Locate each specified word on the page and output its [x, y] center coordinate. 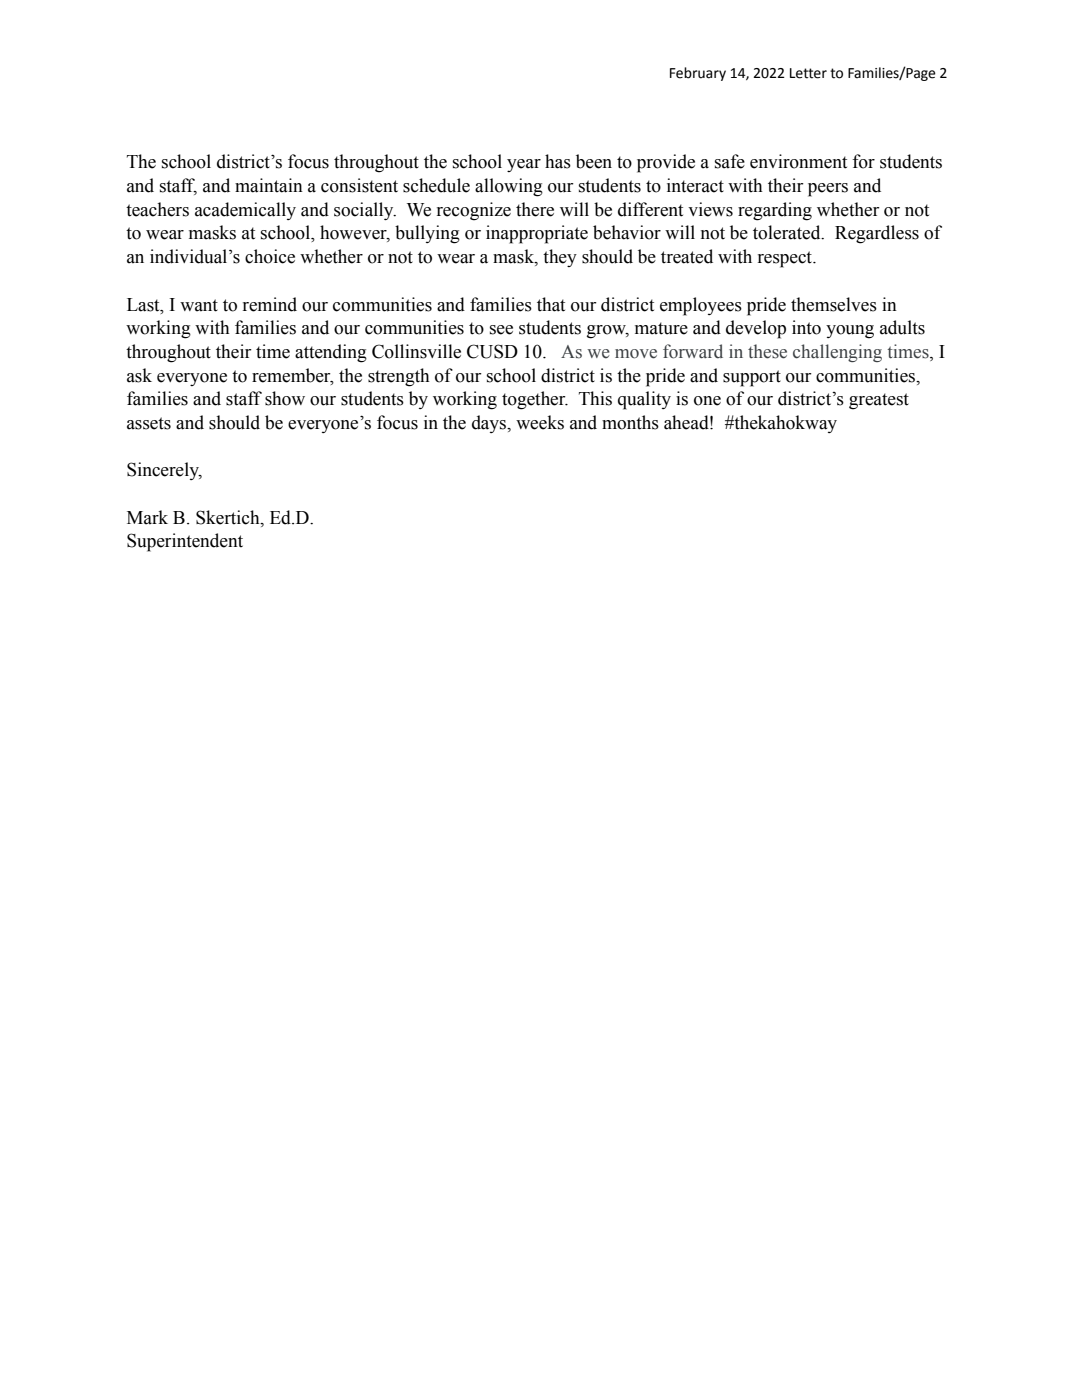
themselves [834, 304]
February [698, 74]
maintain [269, 185]
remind [270, 304]
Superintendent [185, 542]
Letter [808, 73]
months [630, 422]
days [490, 424]
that [551, 304]
